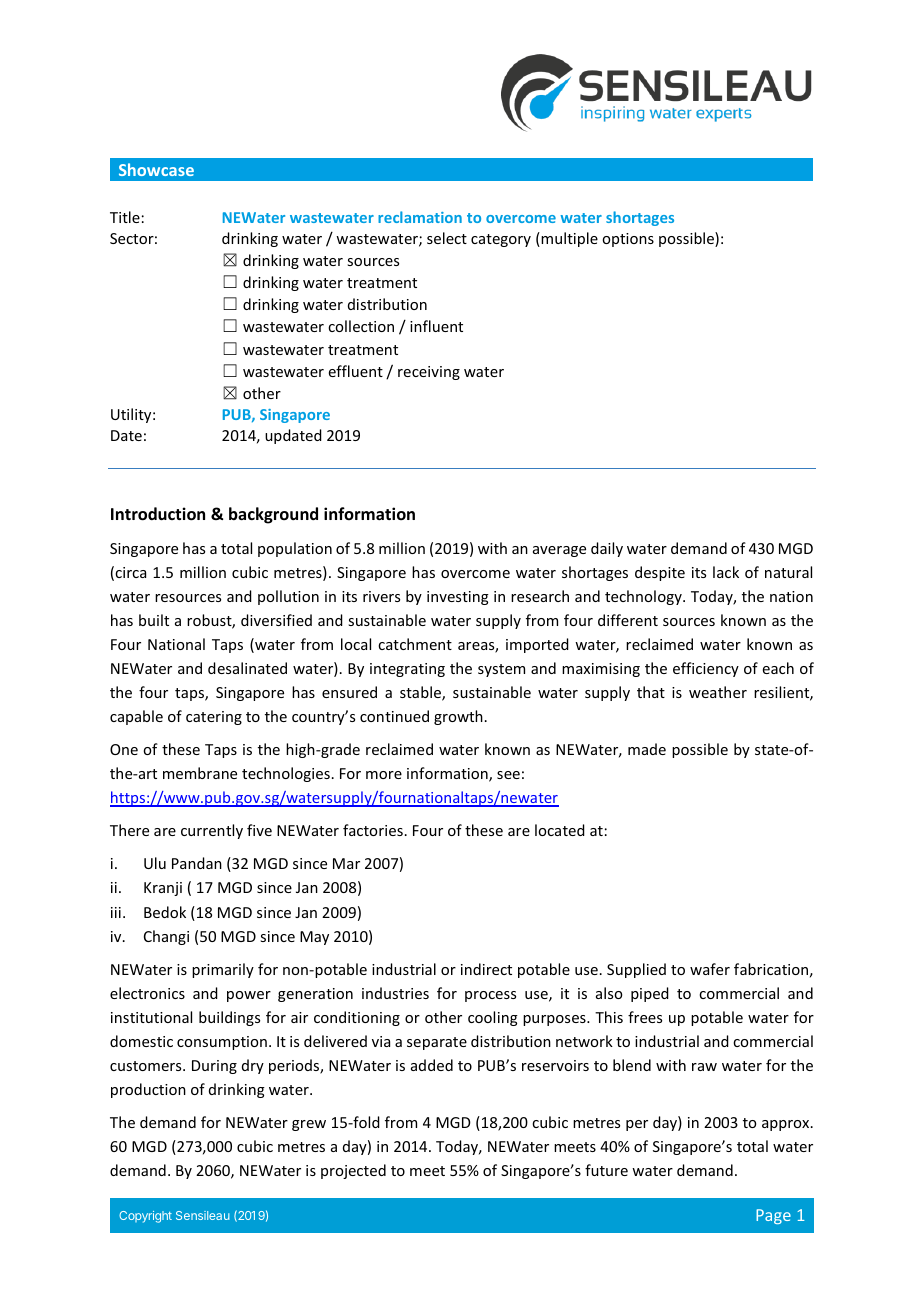 The width and height of the page is (924, 1307). What do you see at coordinates (145, 1217) in the page?
I see `Copyright` at bounding box center [145, 1217].
